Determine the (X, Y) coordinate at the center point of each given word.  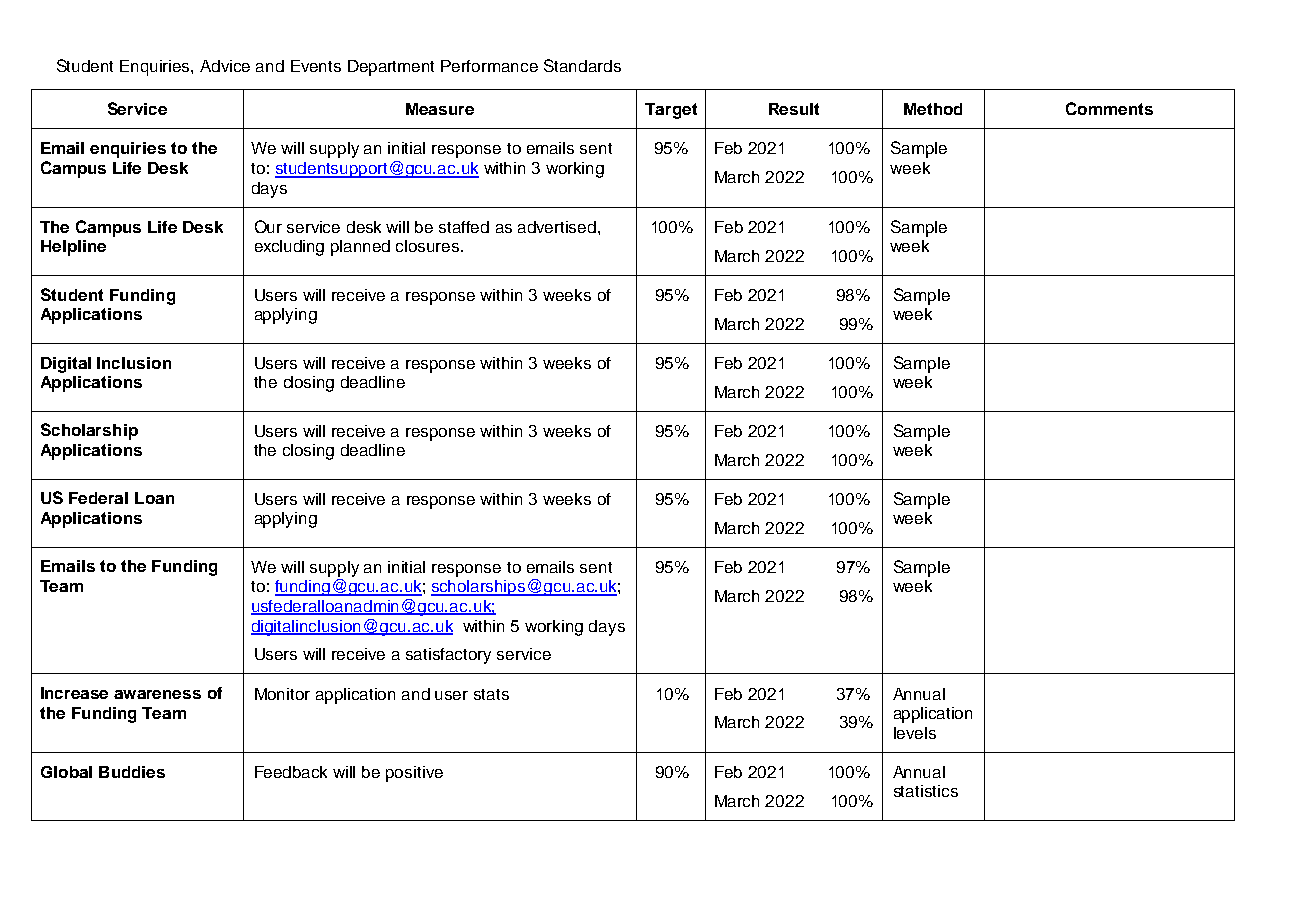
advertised (557, 227)
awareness (157, 694)
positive (414, 774)
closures (429, 246)
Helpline (73, 248)
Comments (1109, 108)
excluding (289, 248)
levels (915, 733)
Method (933, 109)
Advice (225, 66)
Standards (582, 65)
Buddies (132, 772)
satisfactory (448, 656)
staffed (464, 227)
